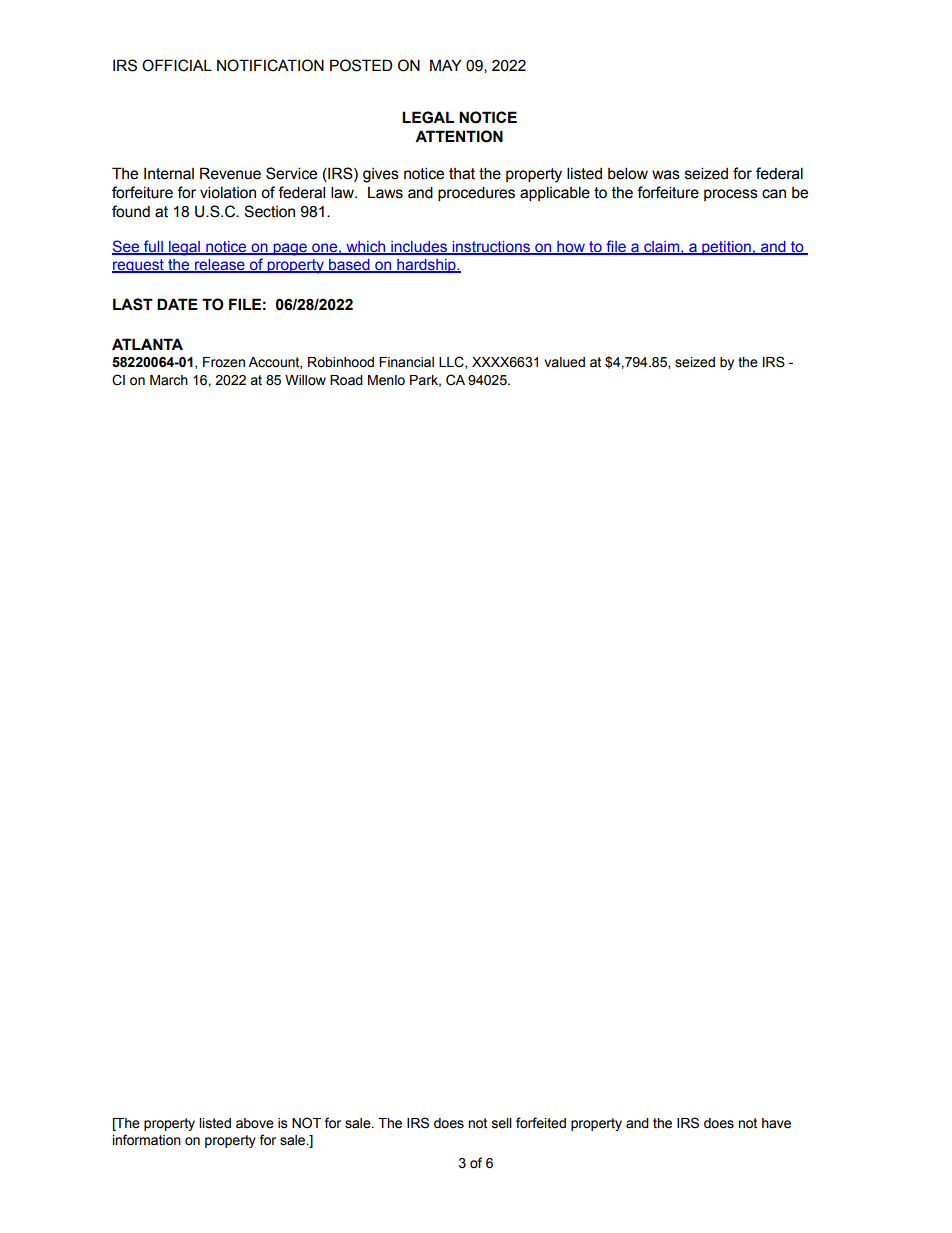 Image resolution: width=952 pixels, height=1233 pixels. I want to click on sell, so click(502, 1123).
